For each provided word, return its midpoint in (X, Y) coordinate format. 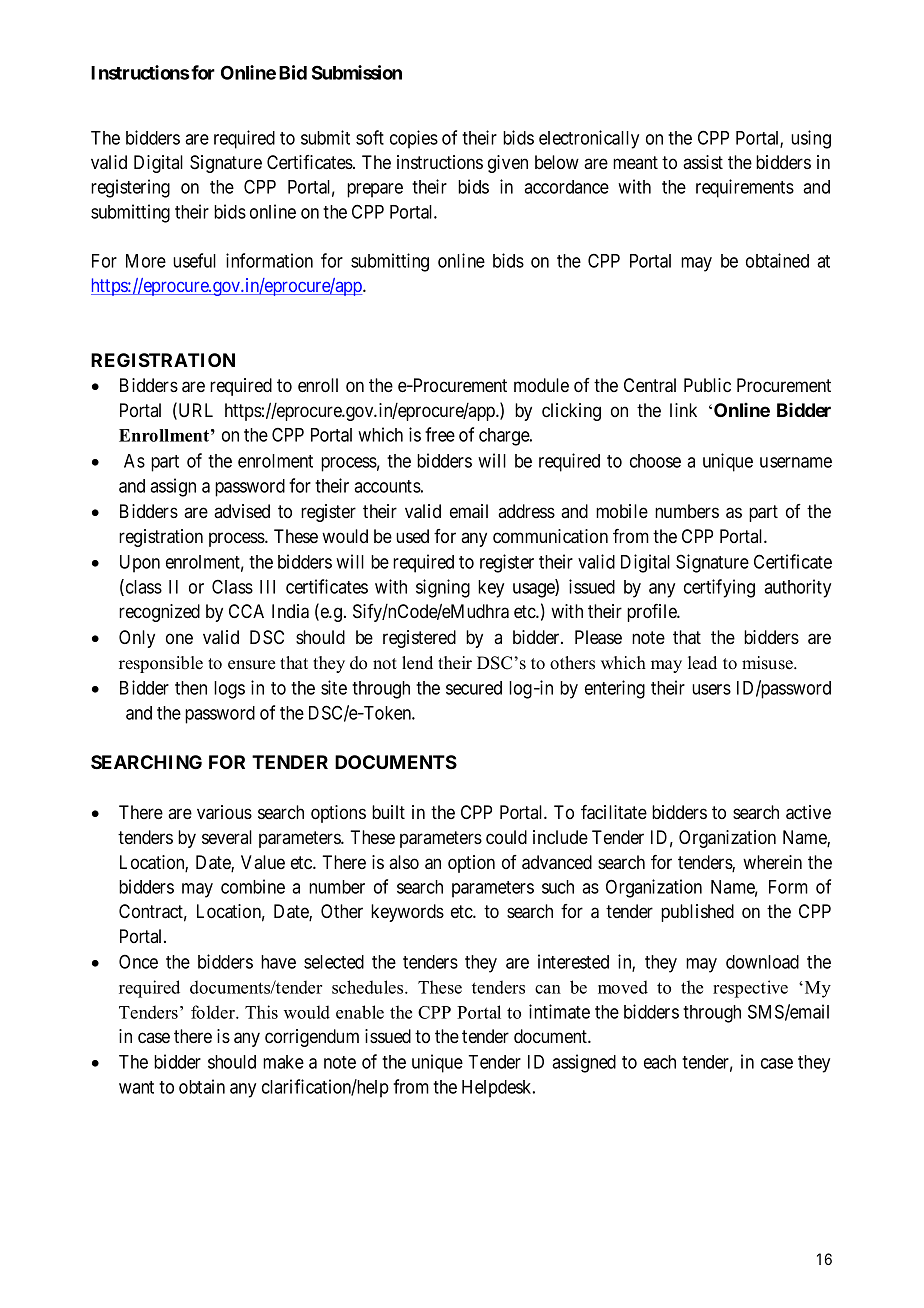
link (683, 410)
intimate (559, 1011)
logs (229, 690)
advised (242, 511)
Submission (357, 72)
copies (414, 139)
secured (474, 688)
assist (703, 162)
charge (505, 437)
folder (214, 1012)
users (711, 689)
